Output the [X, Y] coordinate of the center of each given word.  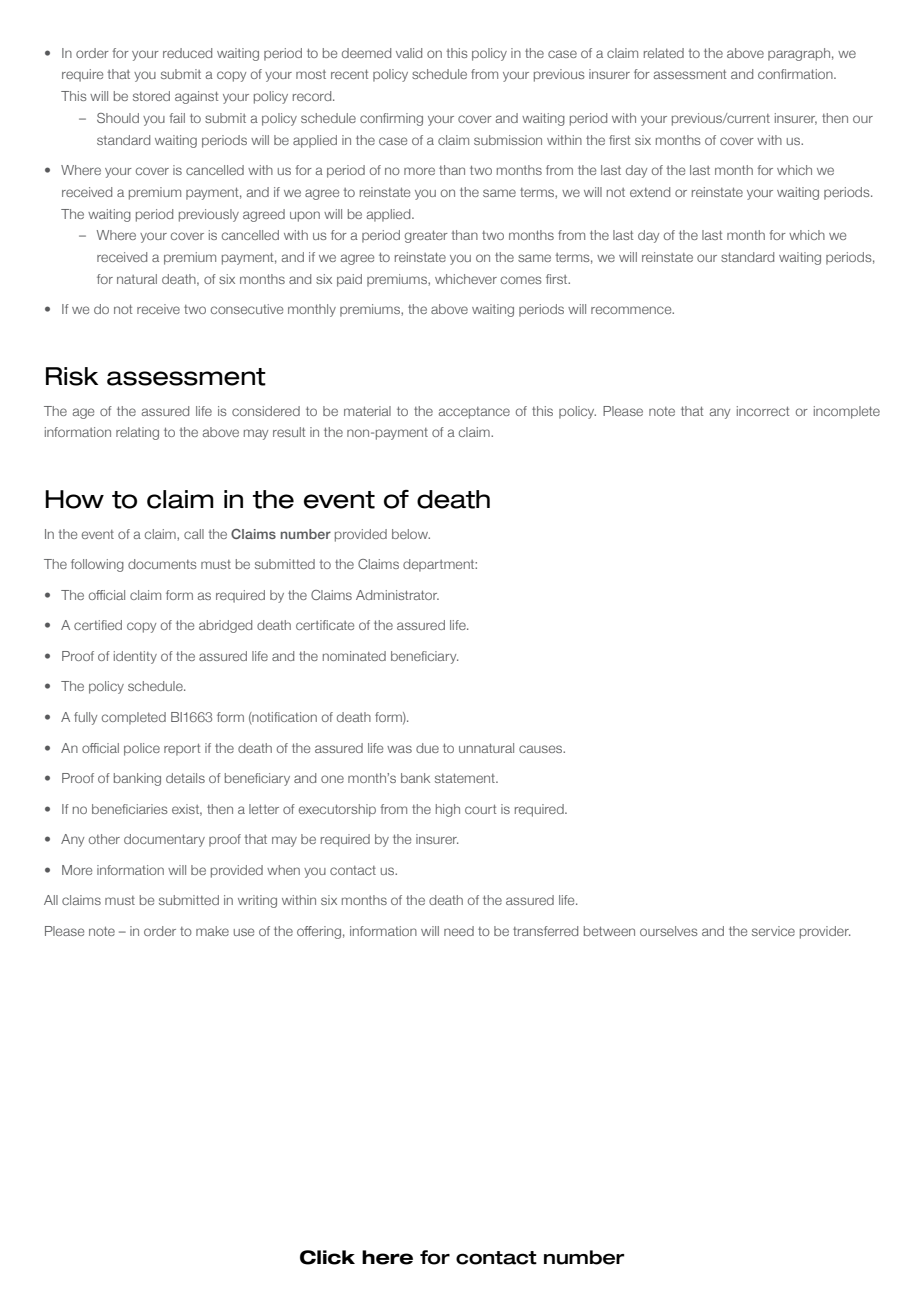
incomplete [847, 412]
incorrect [763, 411]
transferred [545, 931]
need [459, 931]
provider [825, 932]
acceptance [474, 413]
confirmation [796, 74]
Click [327, 1257]
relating [137, 433]
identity [135, 657]
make [212, 931]
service [773, 931]
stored [151, 96]
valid [409, 53]
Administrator [397, 595]
